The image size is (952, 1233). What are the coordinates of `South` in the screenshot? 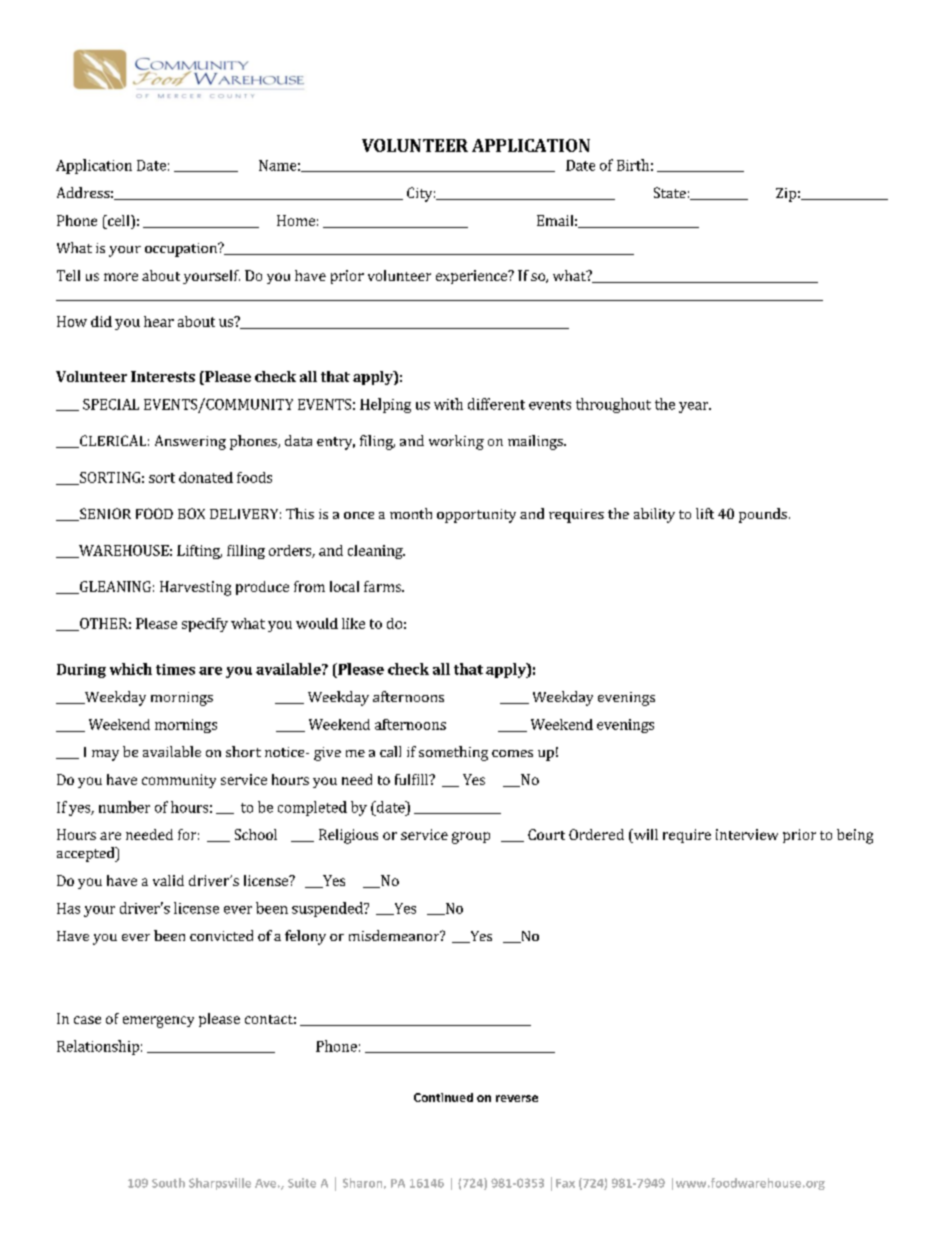 It's located at (168, 1183).
